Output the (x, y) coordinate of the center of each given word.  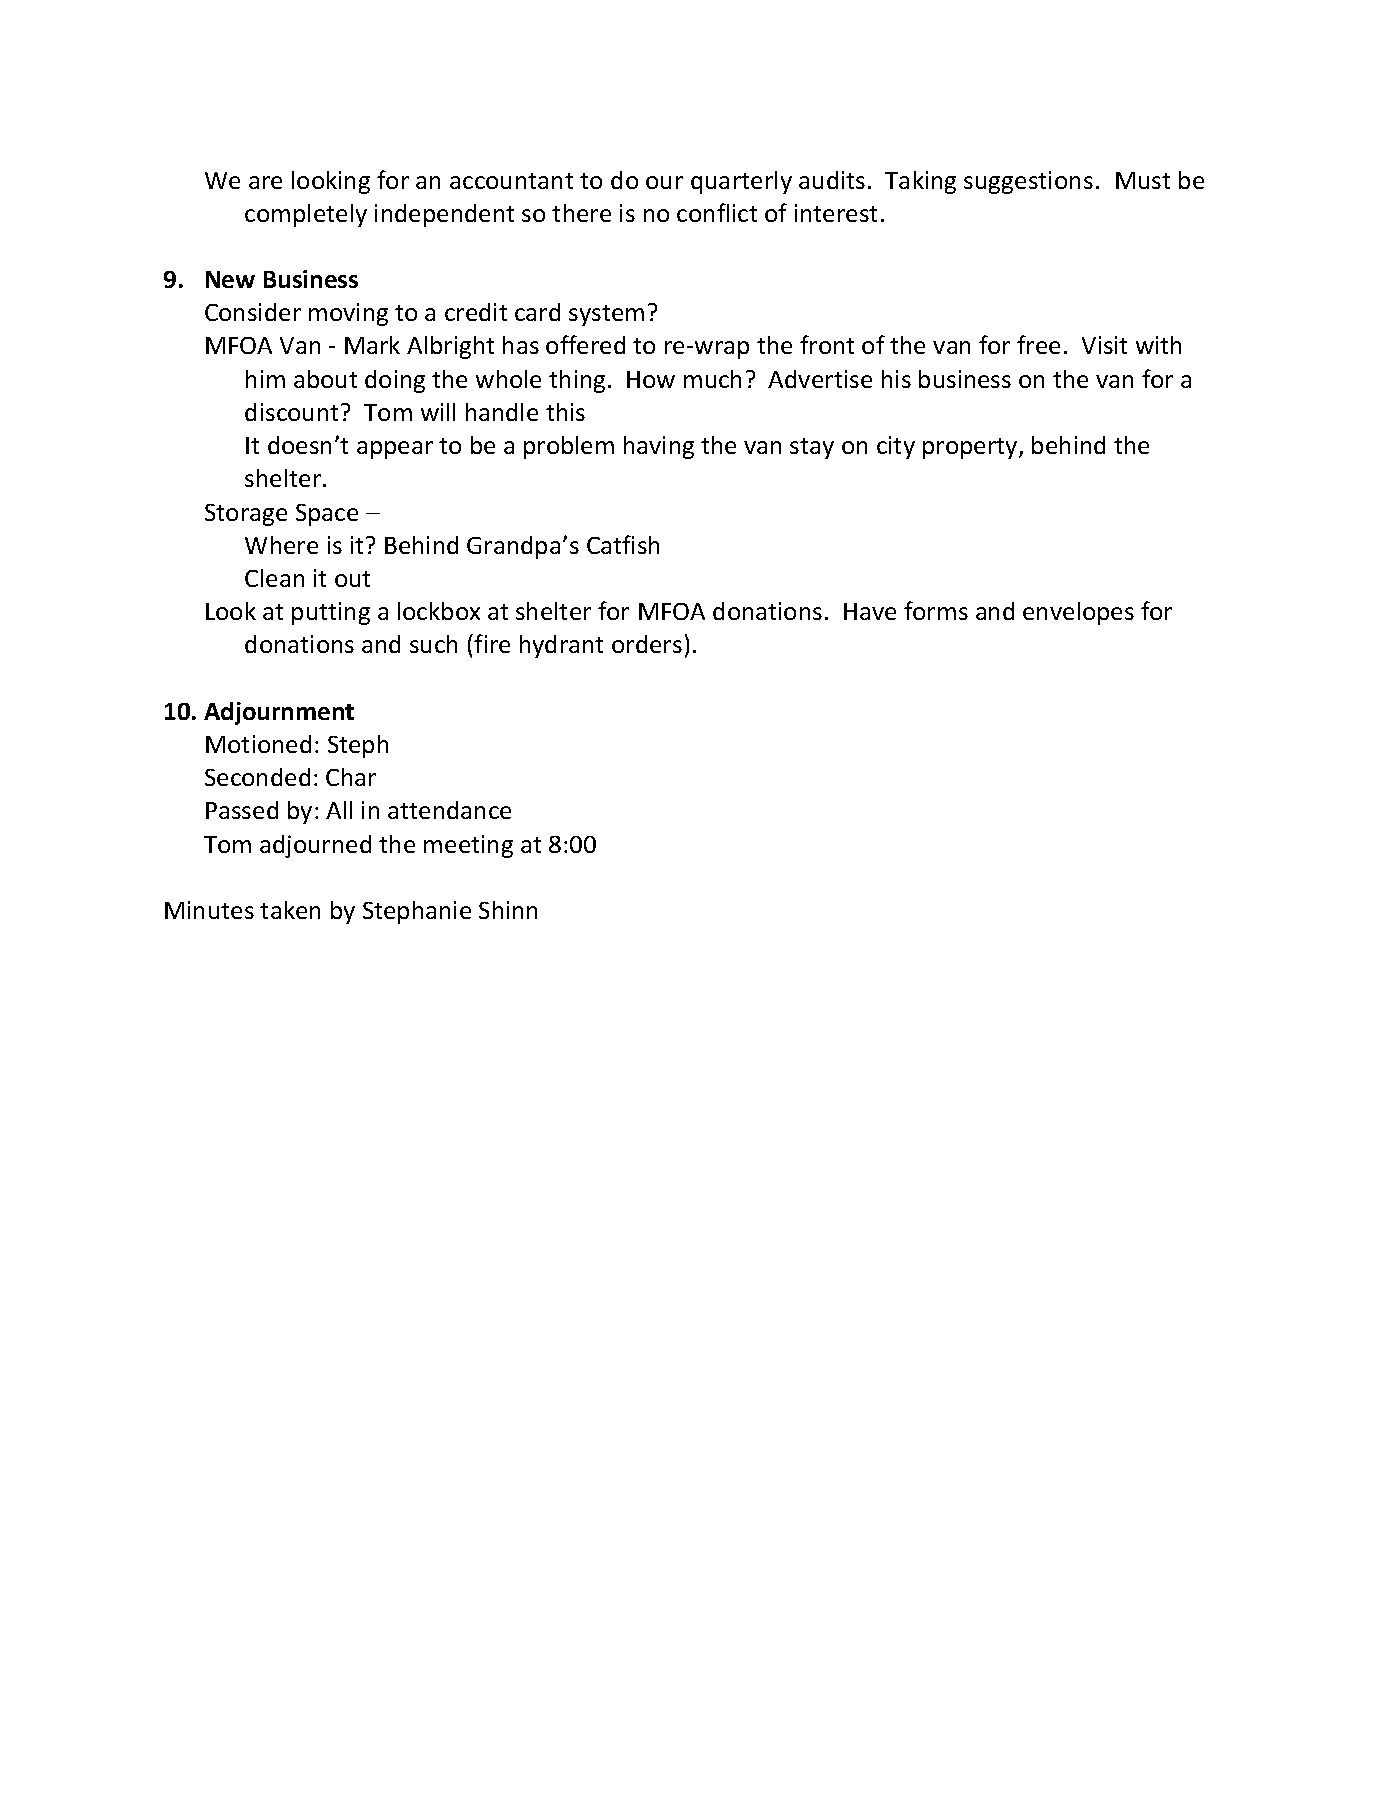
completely (306, 215)
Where (281, 545)
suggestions (1028, 182)
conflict (717, 212)
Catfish (623, 544)
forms (936, 610)
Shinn (508, 910)
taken (290, 910)
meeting (468, 846)
